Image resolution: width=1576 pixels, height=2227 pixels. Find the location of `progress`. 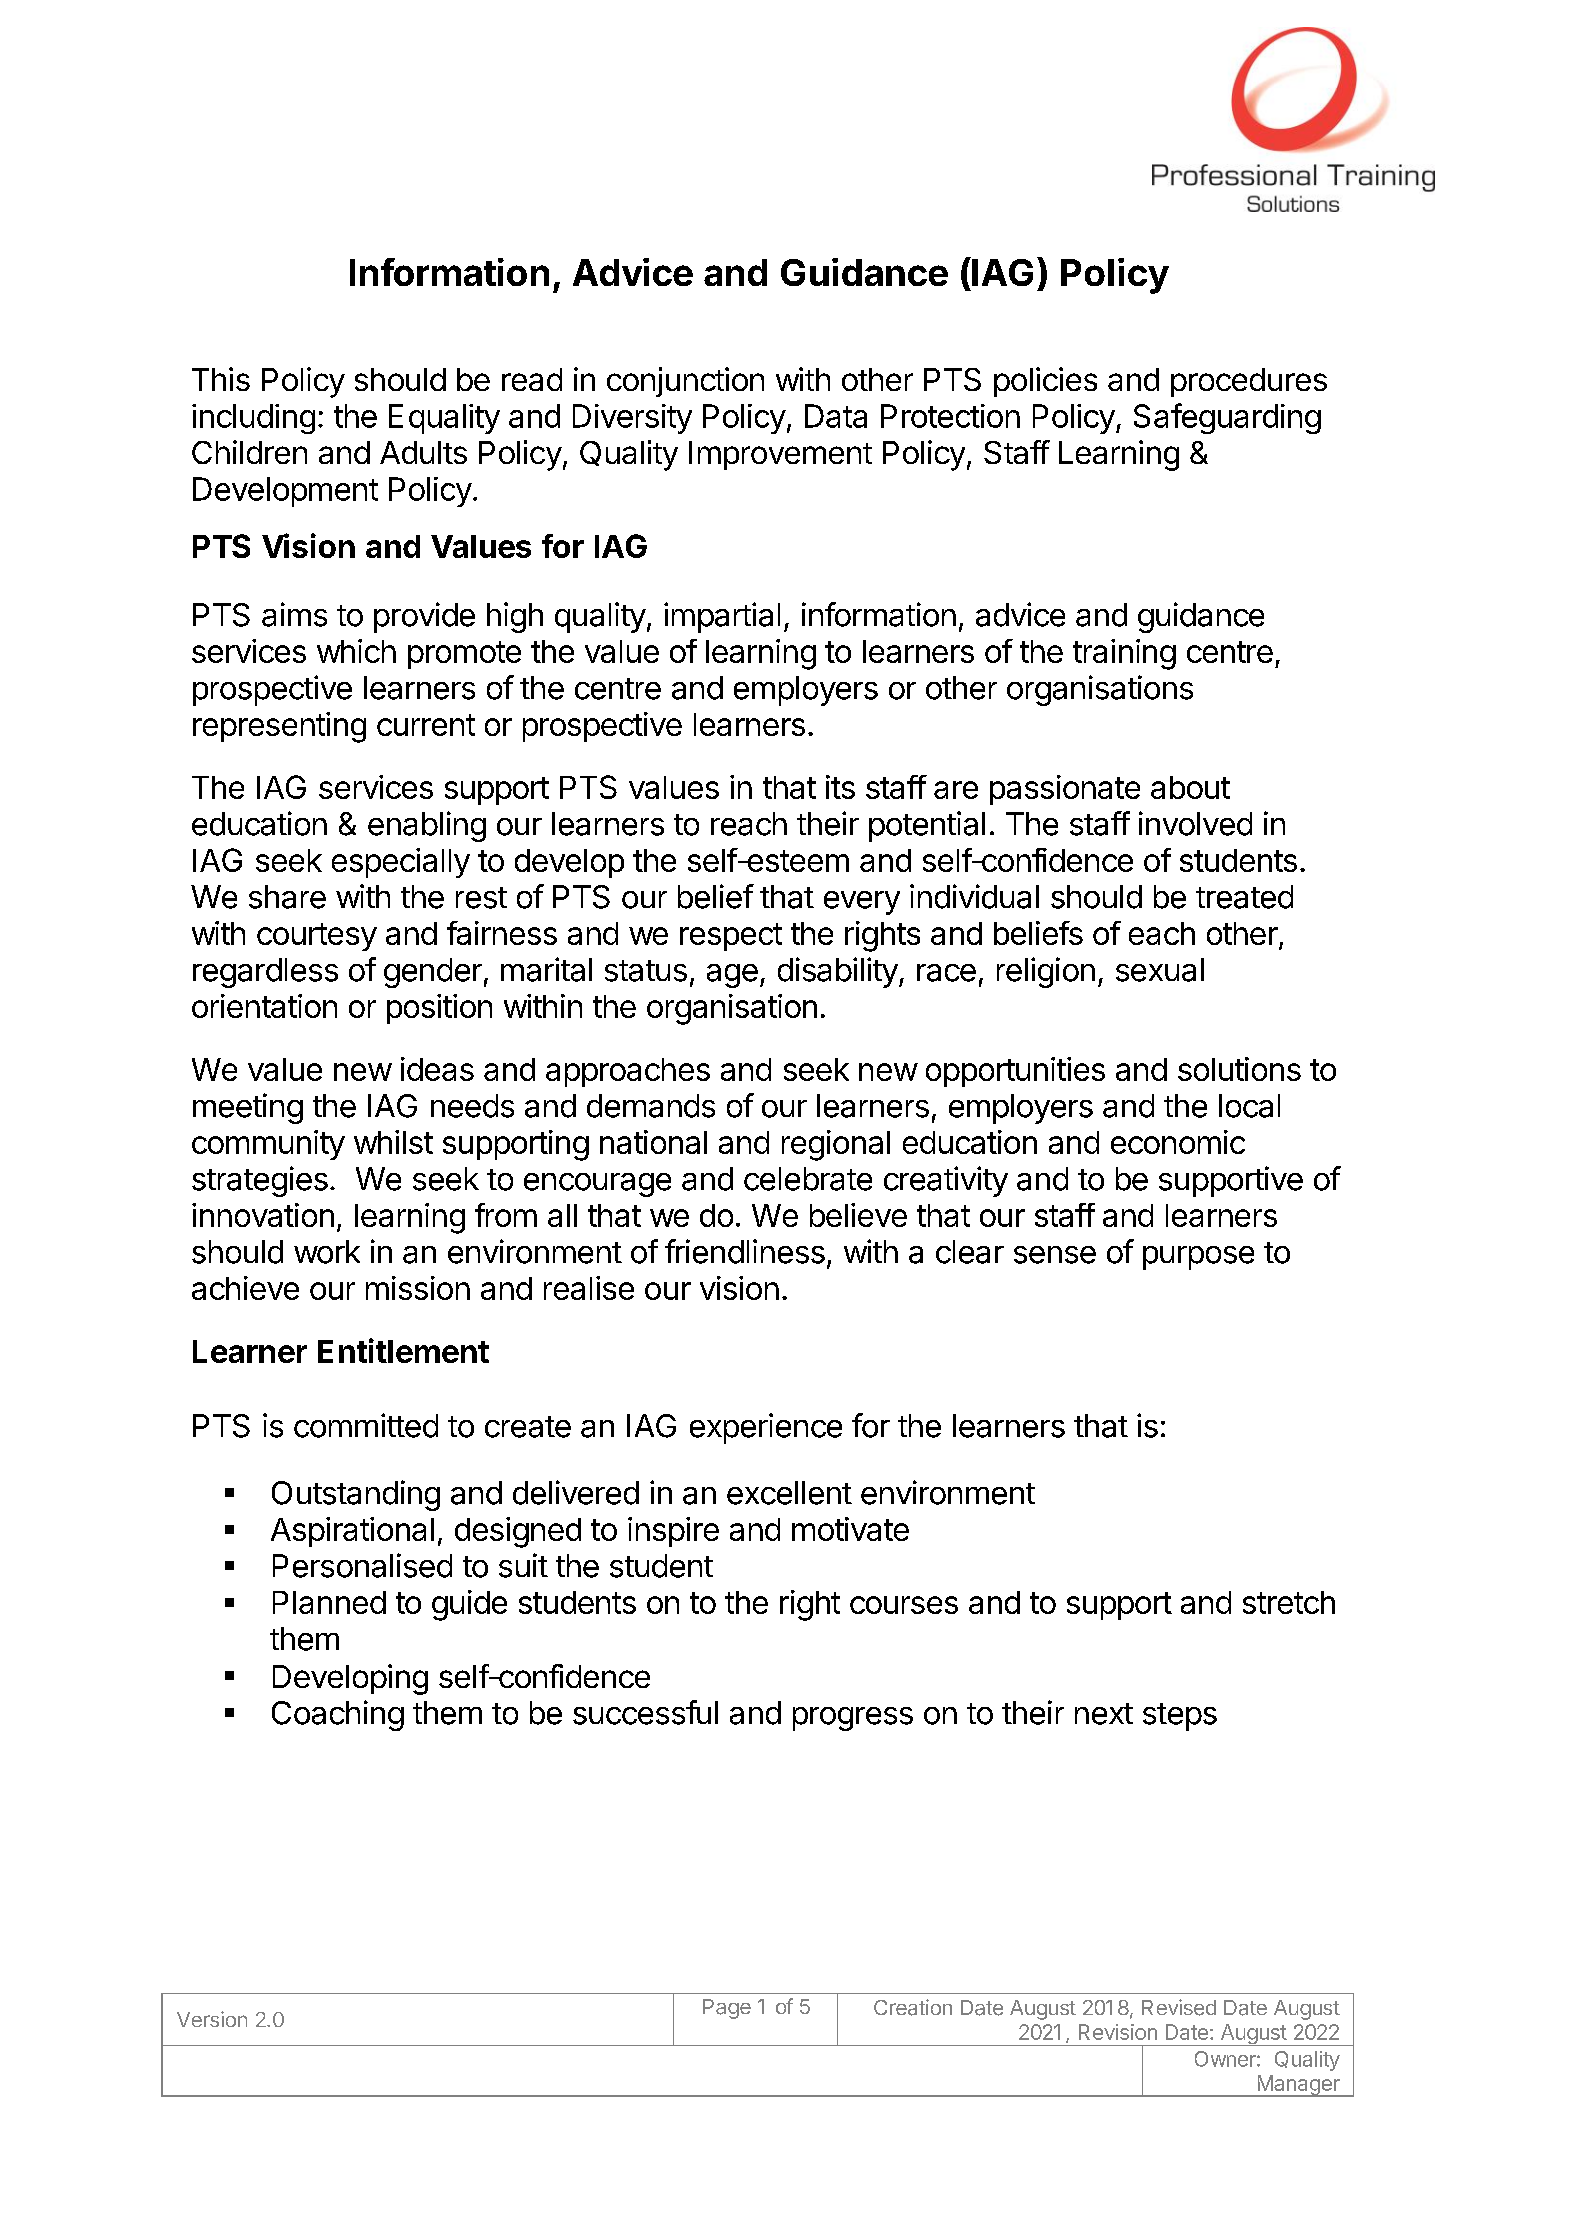

progress is located at coordinates (853, 1719).
